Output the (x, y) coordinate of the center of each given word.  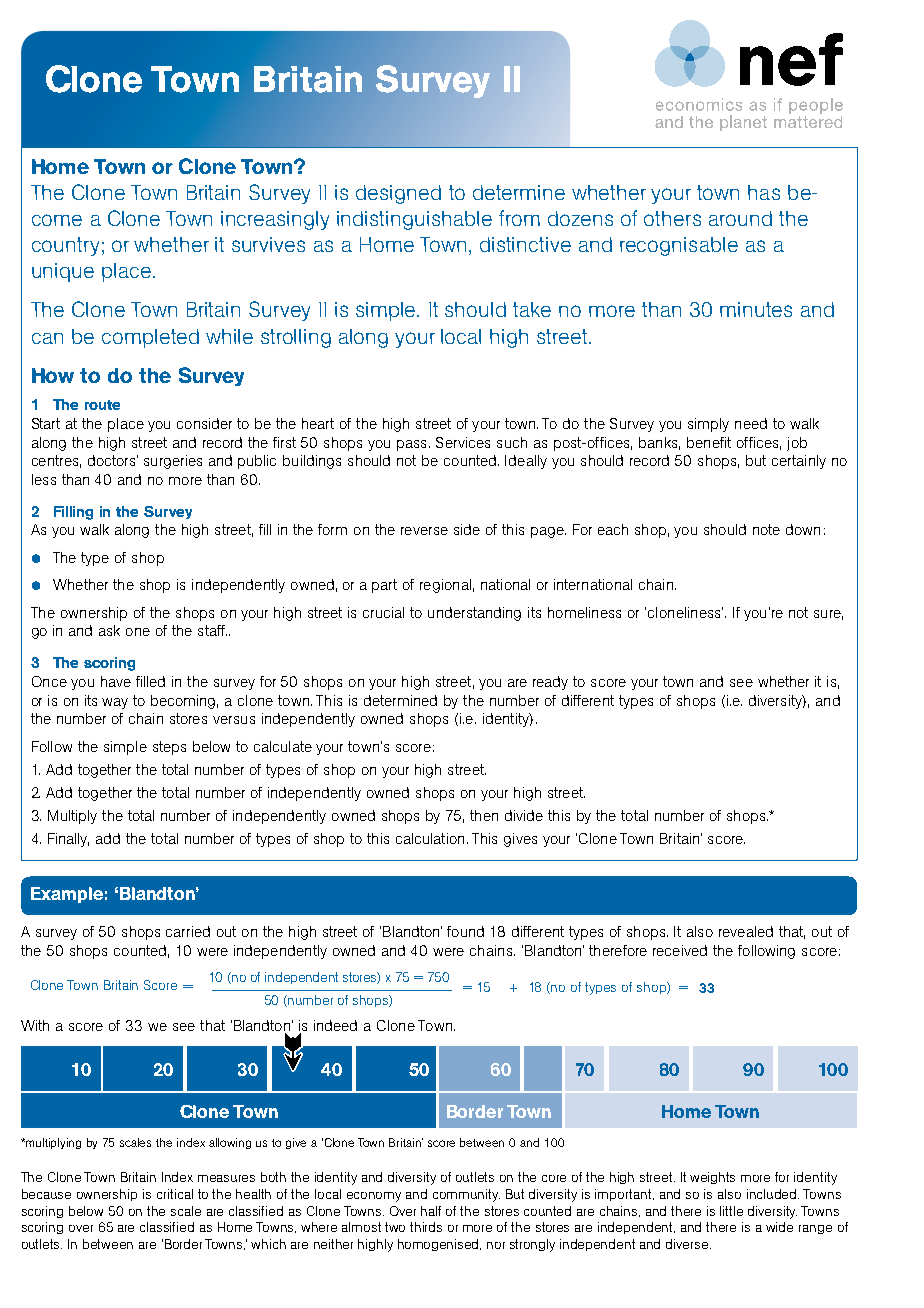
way (115, 703)
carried (188, 931)
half (431, 1211)
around (740, 218)
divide (524, 815)
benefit (709, 442)
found (465, 931)
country (65, 246)
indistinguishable (414, 220)
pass (411, 445)
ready (550, 683)
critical (175, 1194)
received (680, 950)
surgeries (173, 462)
